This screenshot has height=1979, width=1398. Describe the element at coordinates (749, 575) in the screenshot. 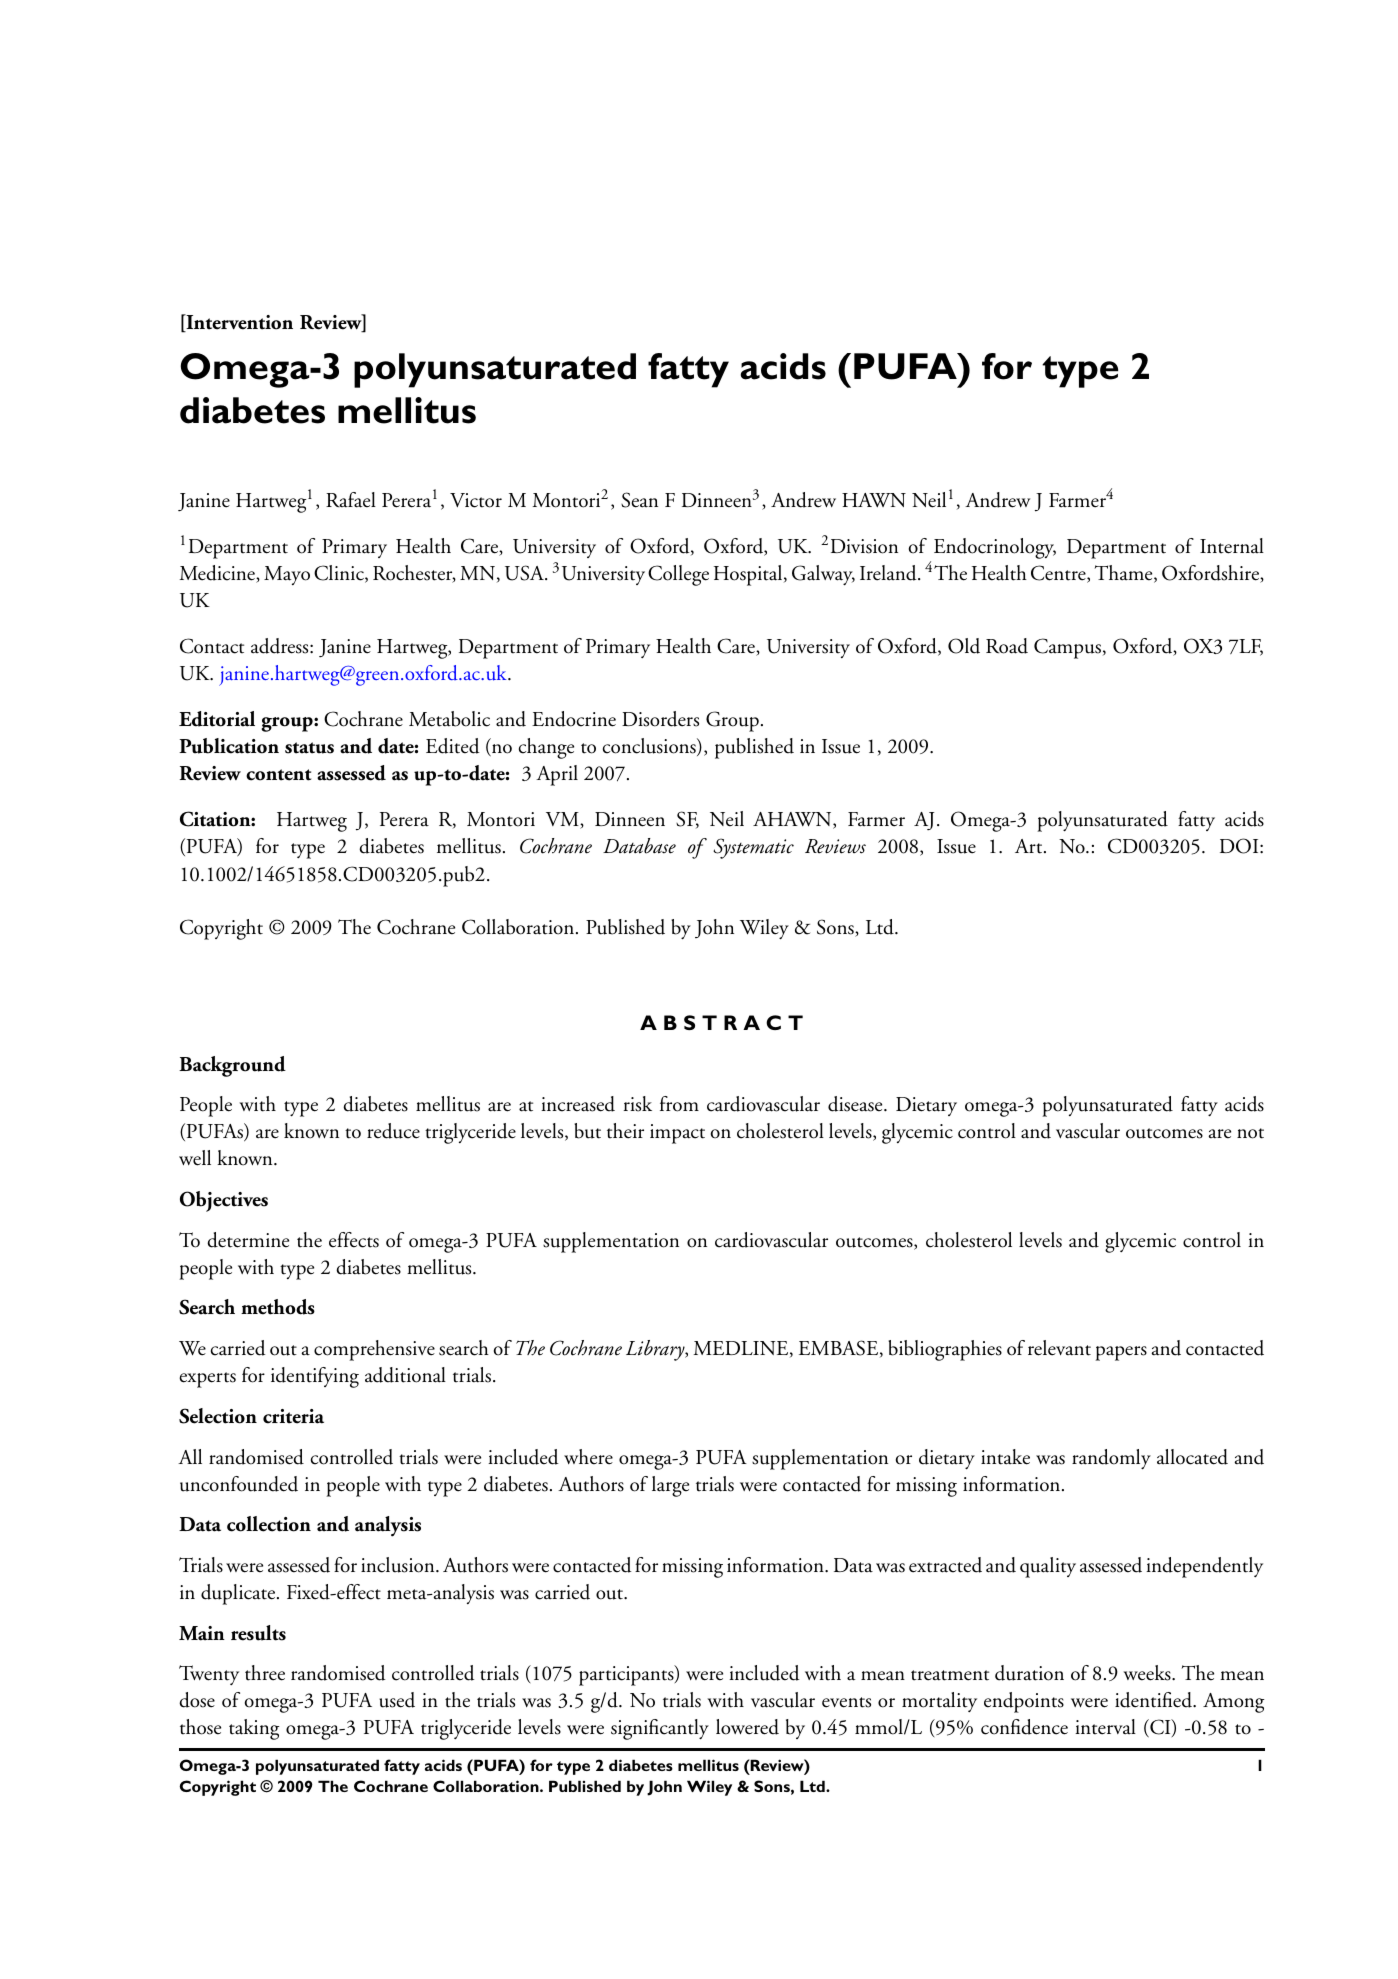

I see `Hospital` at that location.
